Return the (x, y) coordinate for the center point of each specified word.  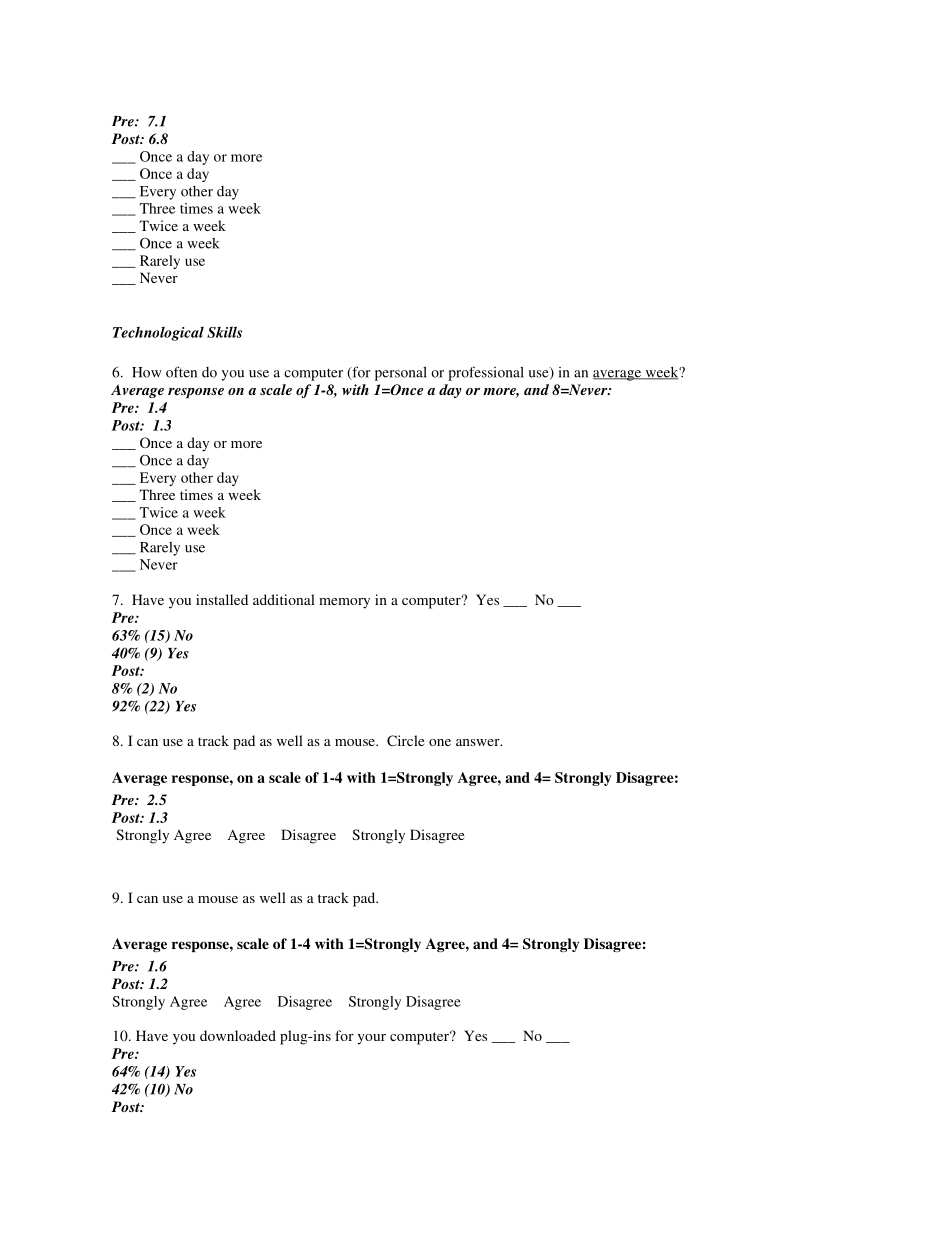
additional (284, 599)
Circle (406, 740)
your (372, 1039)
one (440, 742)
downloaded (238, 1035)
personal (401, 373)
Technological (158, 333)
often (181, 372)
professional (486, 373)
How (147, 372)
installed (222, 599)
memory (344, 603)
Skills (224, 332)
